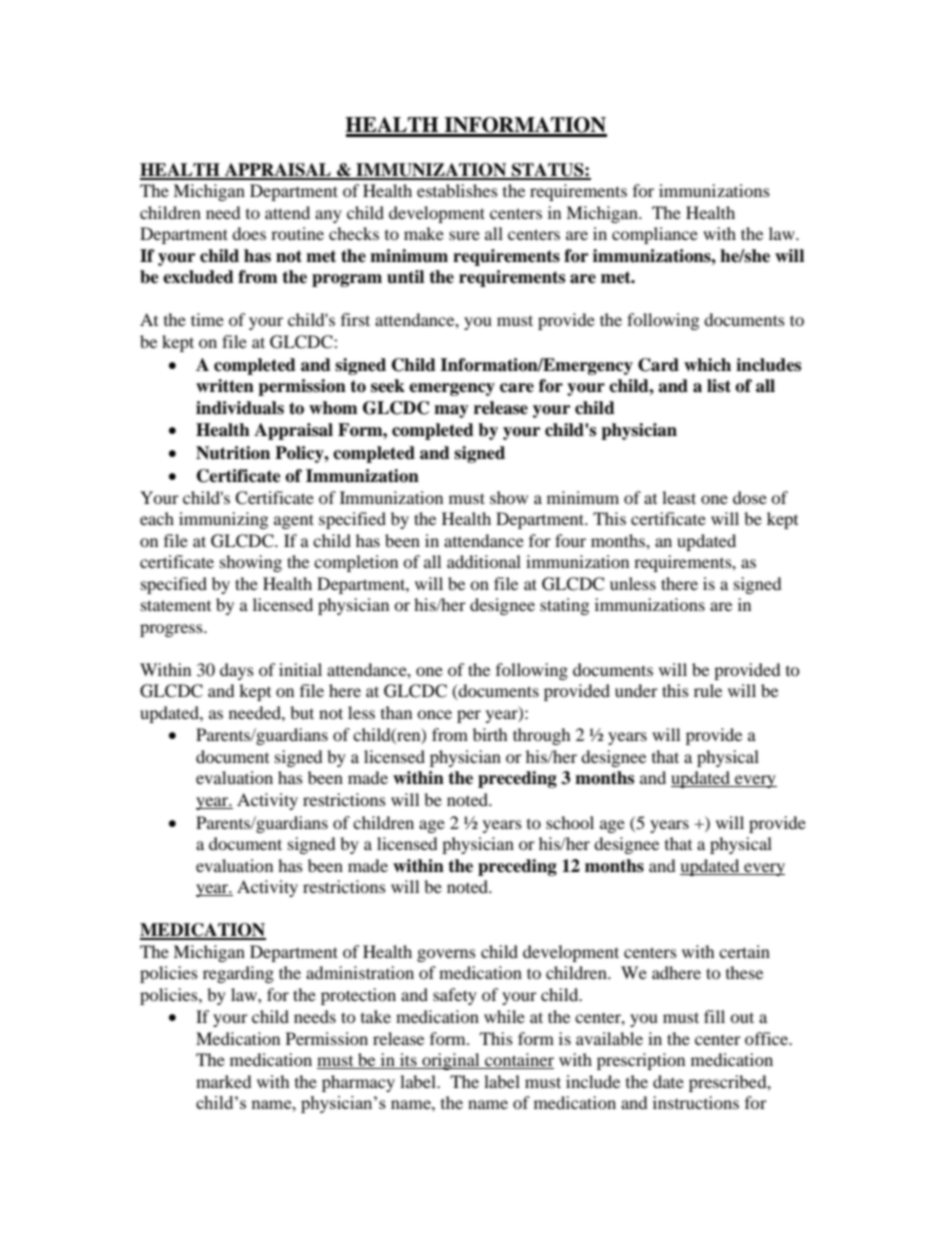 This screenshot has width=952, height=1233. What do you see at coordinates (224, 1081) in the screenshot?
I see `marked` at bounding box center [224, 1081].
